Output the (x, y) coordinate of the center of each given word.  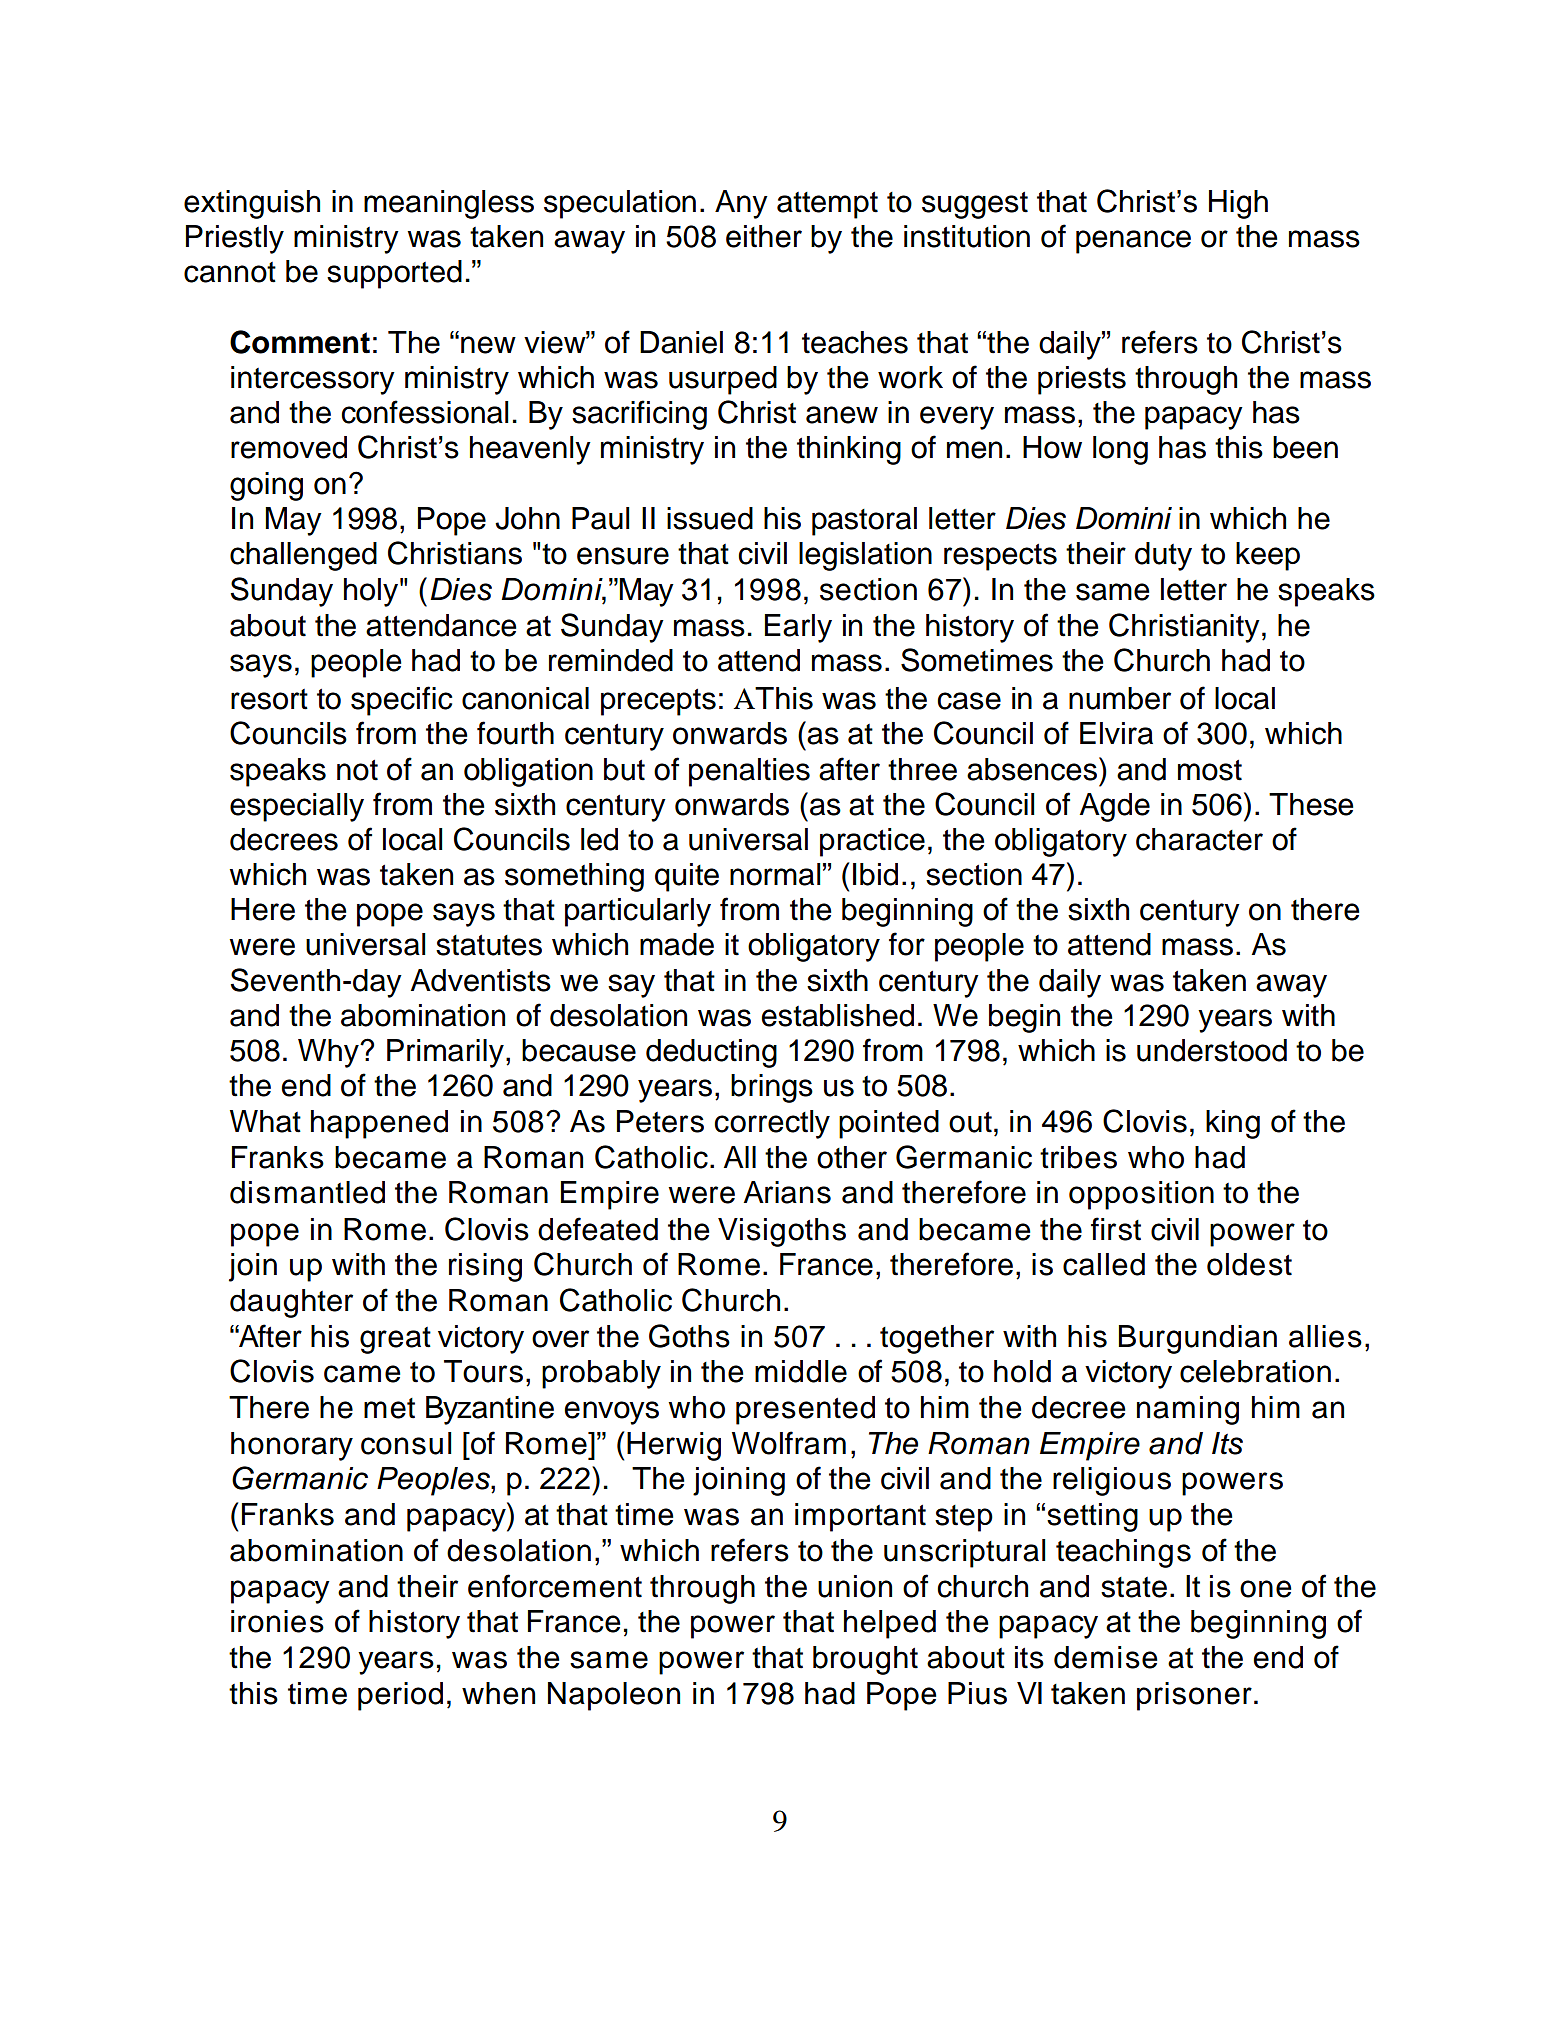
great (395, 1340)
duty (1163, 556)
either (764, 236)
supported (394, 274)
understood (1212, 1050)
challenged (303, 556)
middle (801, 1371)
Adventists (481, 980)
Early (798, 628)
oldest (1249, 1264)
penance (1133, 242)
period (400, 1696)
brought (865, 1660)
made (677, 944)
